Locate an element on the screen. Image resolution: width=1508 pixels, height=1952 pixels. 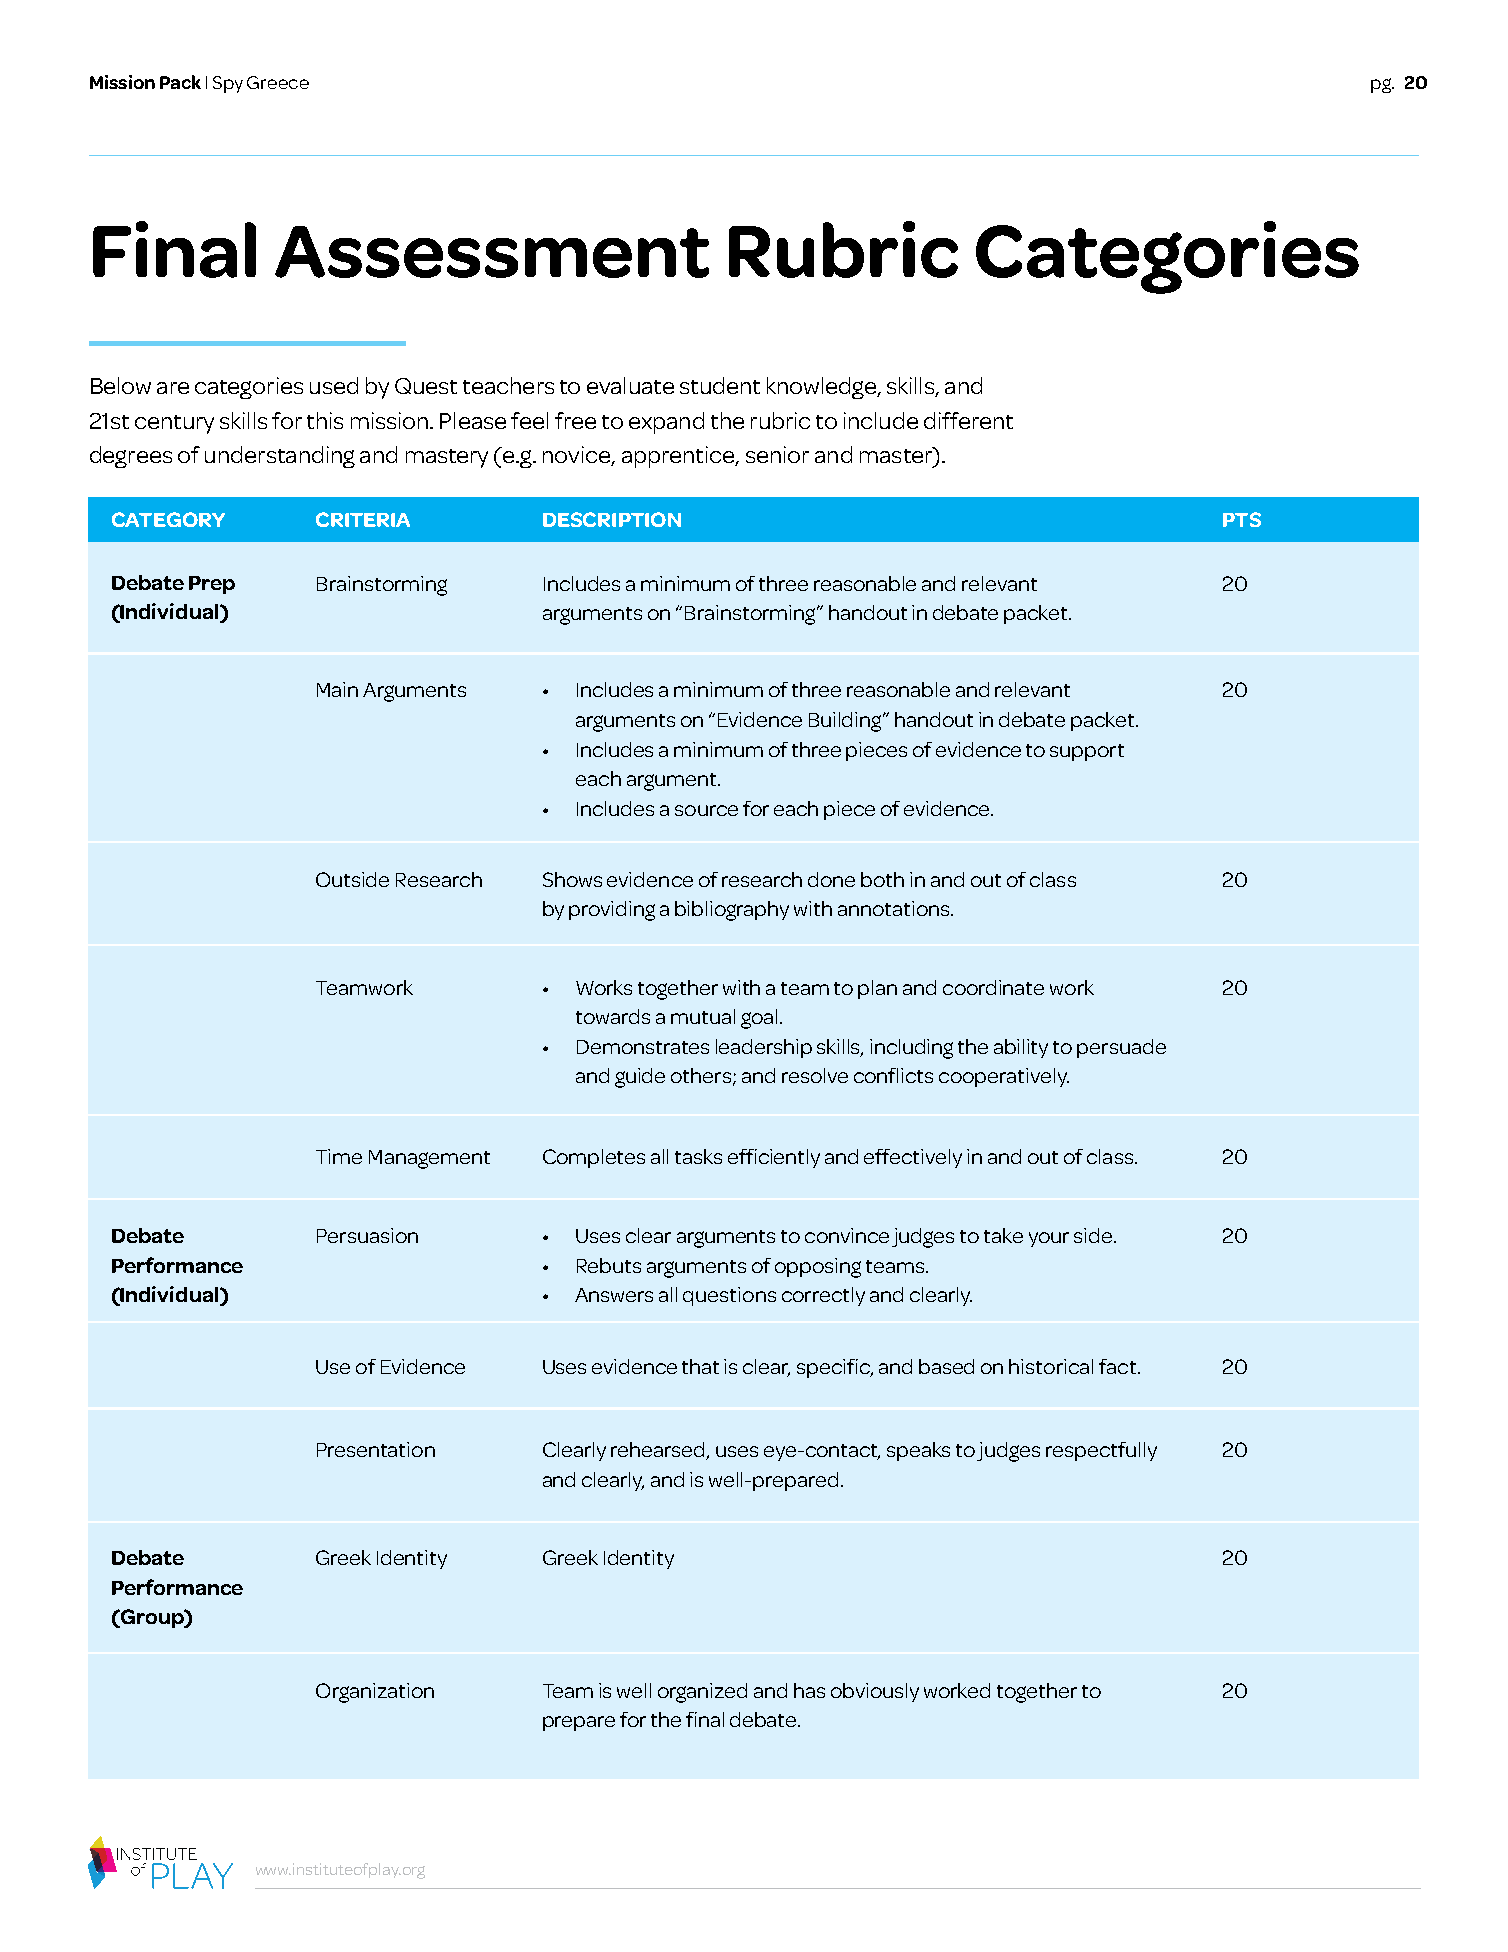
DESCRIPTION is located at coordinates (612, 519).
